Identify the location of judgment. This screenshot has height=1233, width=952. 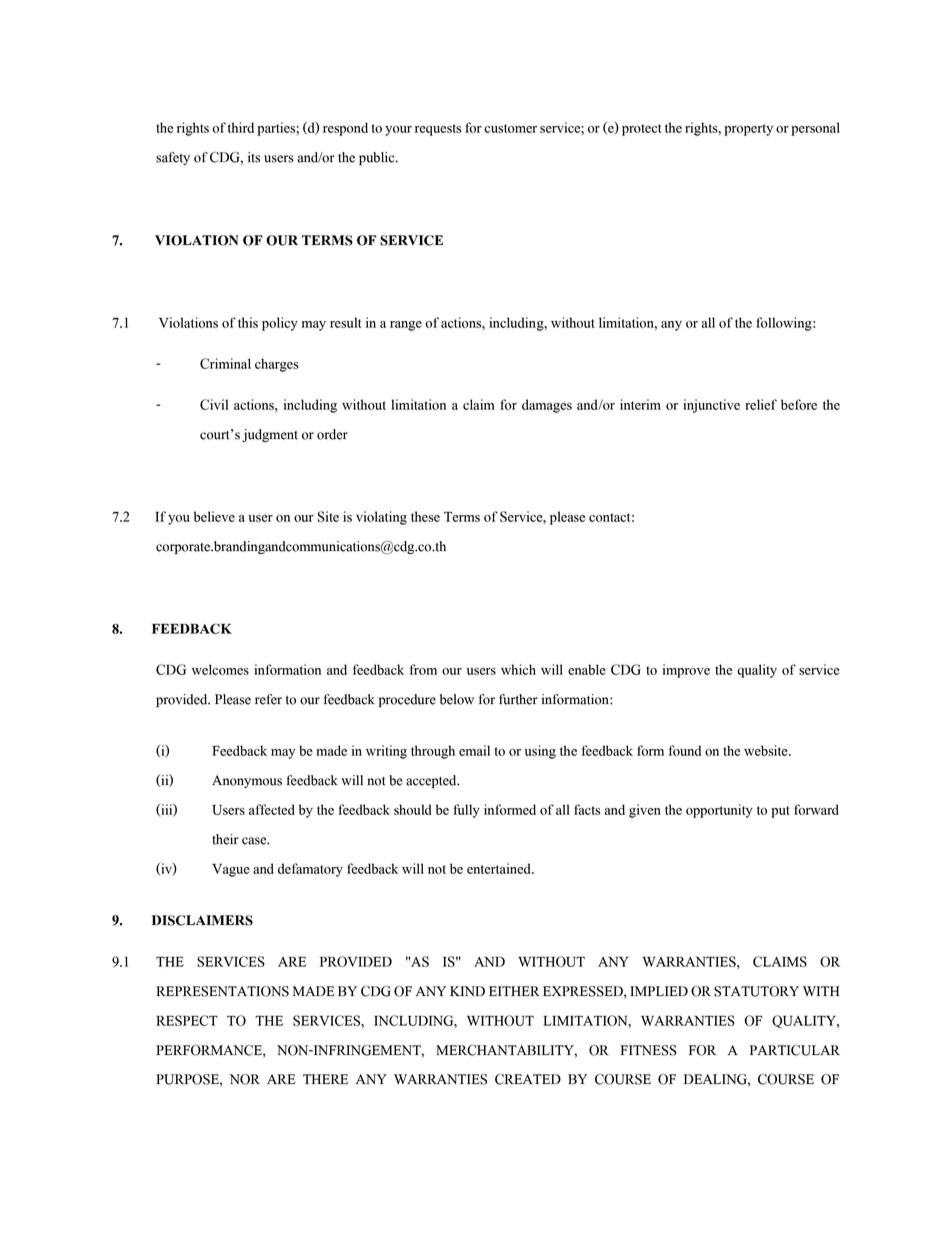
(270, 435).
